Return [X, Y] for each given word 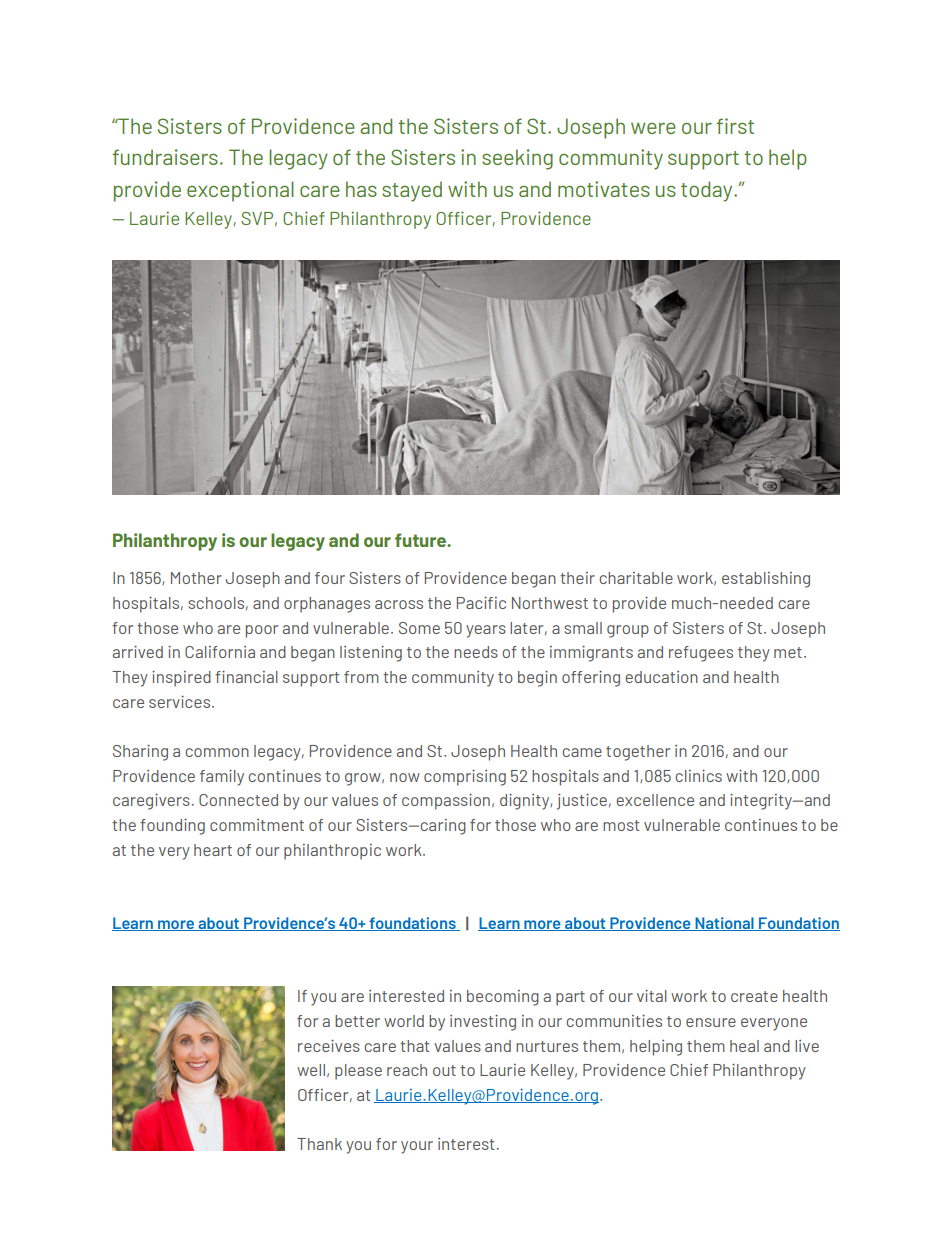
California [220, 652]
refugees [701, 654]
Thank [319, 1144]
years [486, 631]
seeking [517, 159]
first [735, 126]
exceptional [240, 191]
